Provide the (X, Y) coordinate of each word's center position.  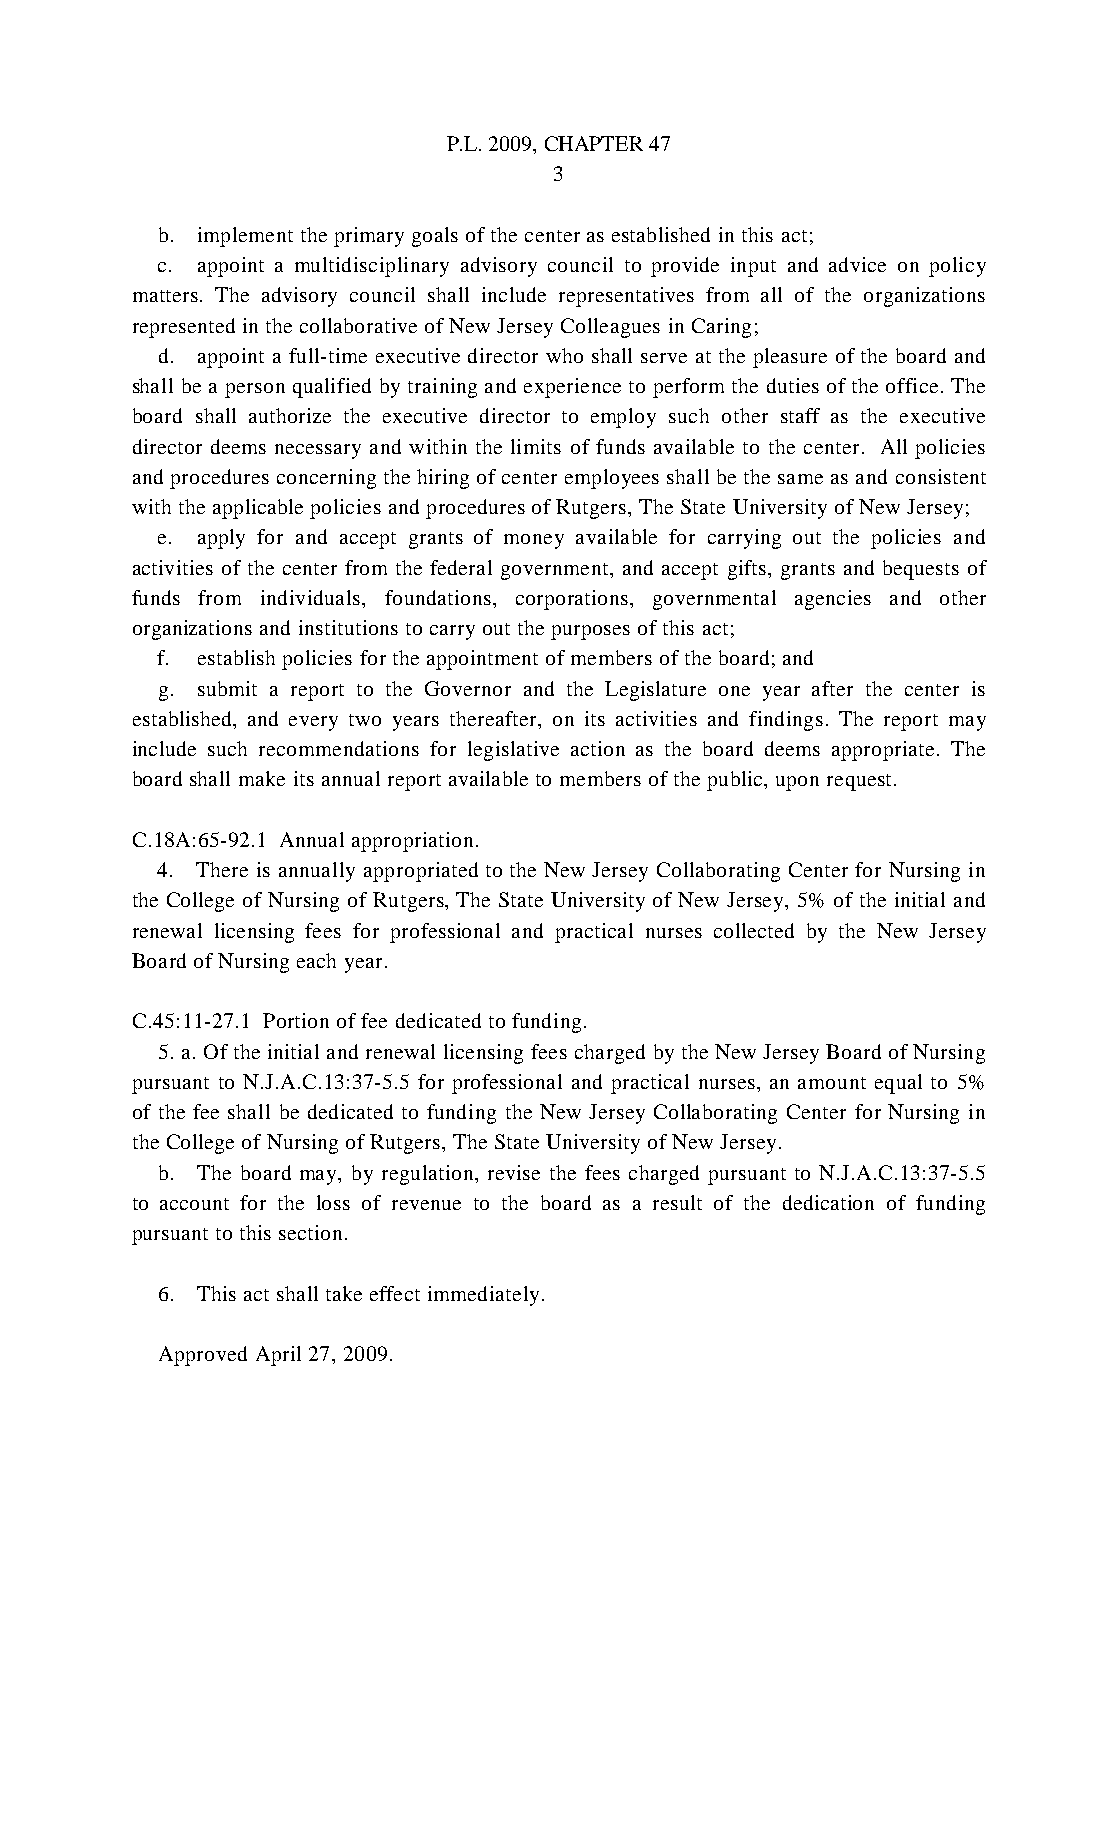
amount (832, 1083)
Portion (296, 1020)
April (278, 1356)
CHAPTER (594, 143)
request (859, 782)
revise (514, 1172)
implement (245, 237)
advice (857, 264)
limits (536, 446)
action (598, 748)
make (262, 778)
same (800, 479)
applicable (258, 509)
